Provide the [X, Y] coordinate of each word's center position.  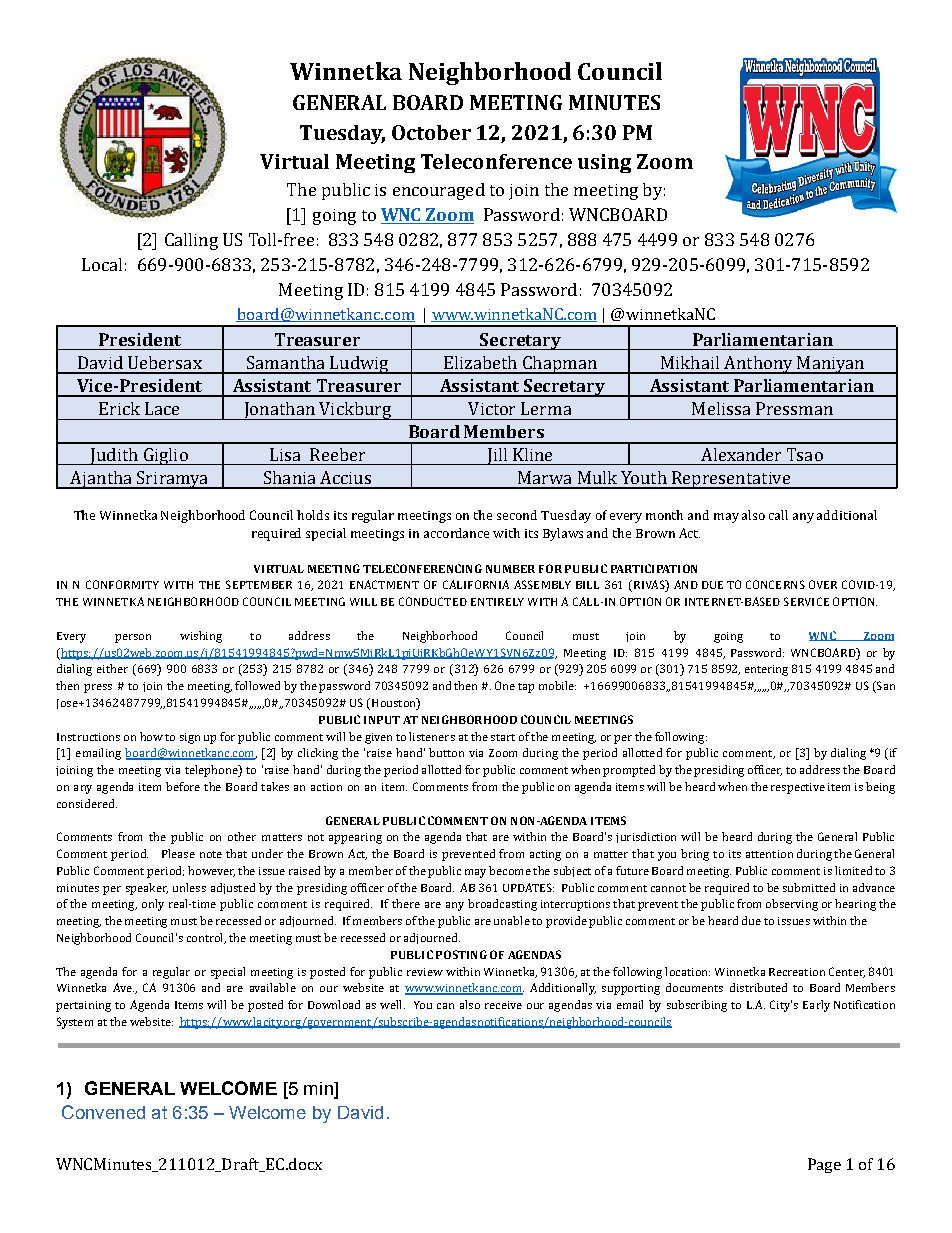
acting [545, 855]
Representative [731, 480]
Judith [114, 456]
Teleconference [496, 161]
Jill [497, 456]
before [183, 786]
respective [798, 788]
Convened [103, 1112]
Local [102, 264]
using [604, 163]
